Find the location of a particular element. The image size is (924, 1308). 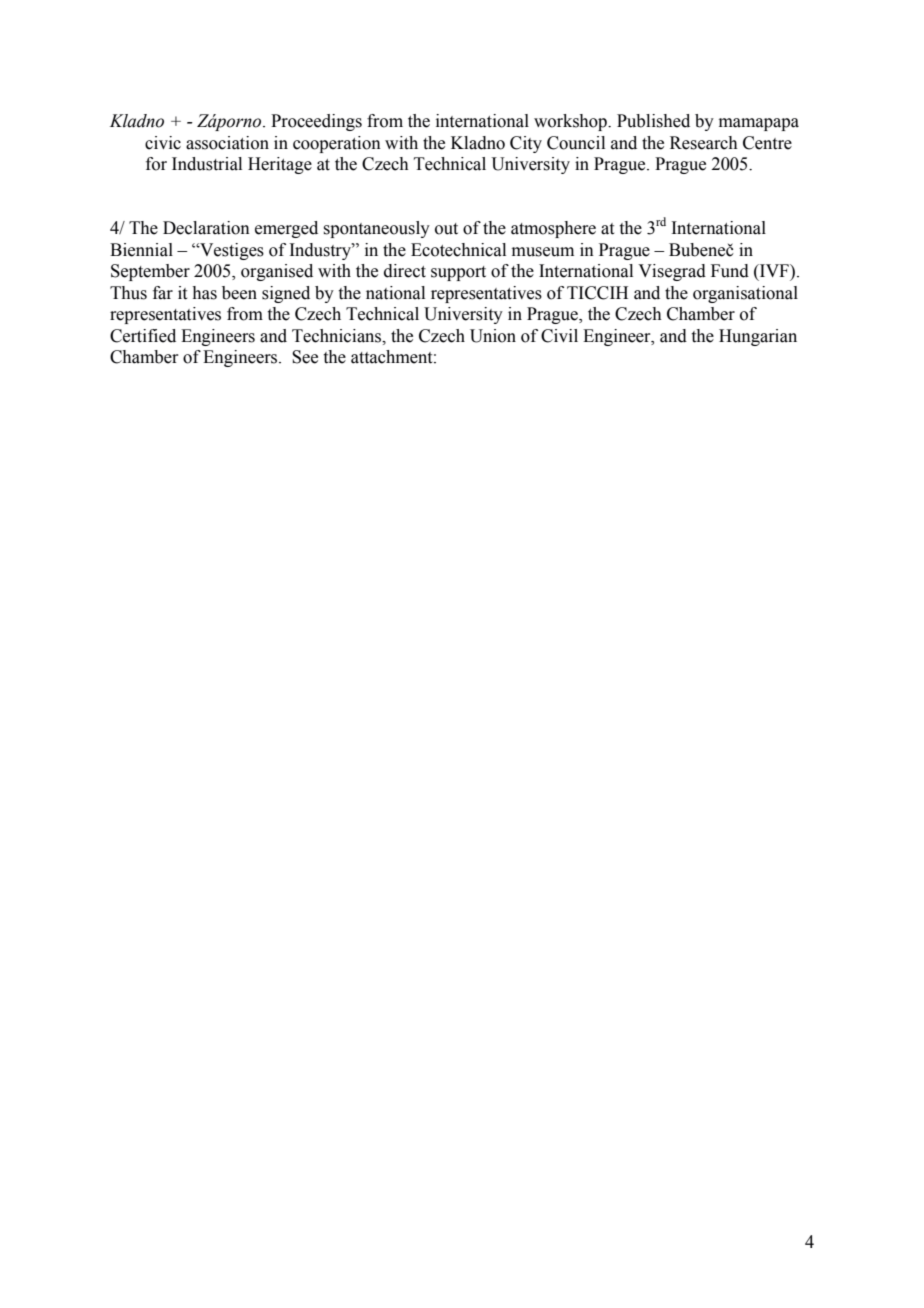

association is located at coordinates (227, 143).
